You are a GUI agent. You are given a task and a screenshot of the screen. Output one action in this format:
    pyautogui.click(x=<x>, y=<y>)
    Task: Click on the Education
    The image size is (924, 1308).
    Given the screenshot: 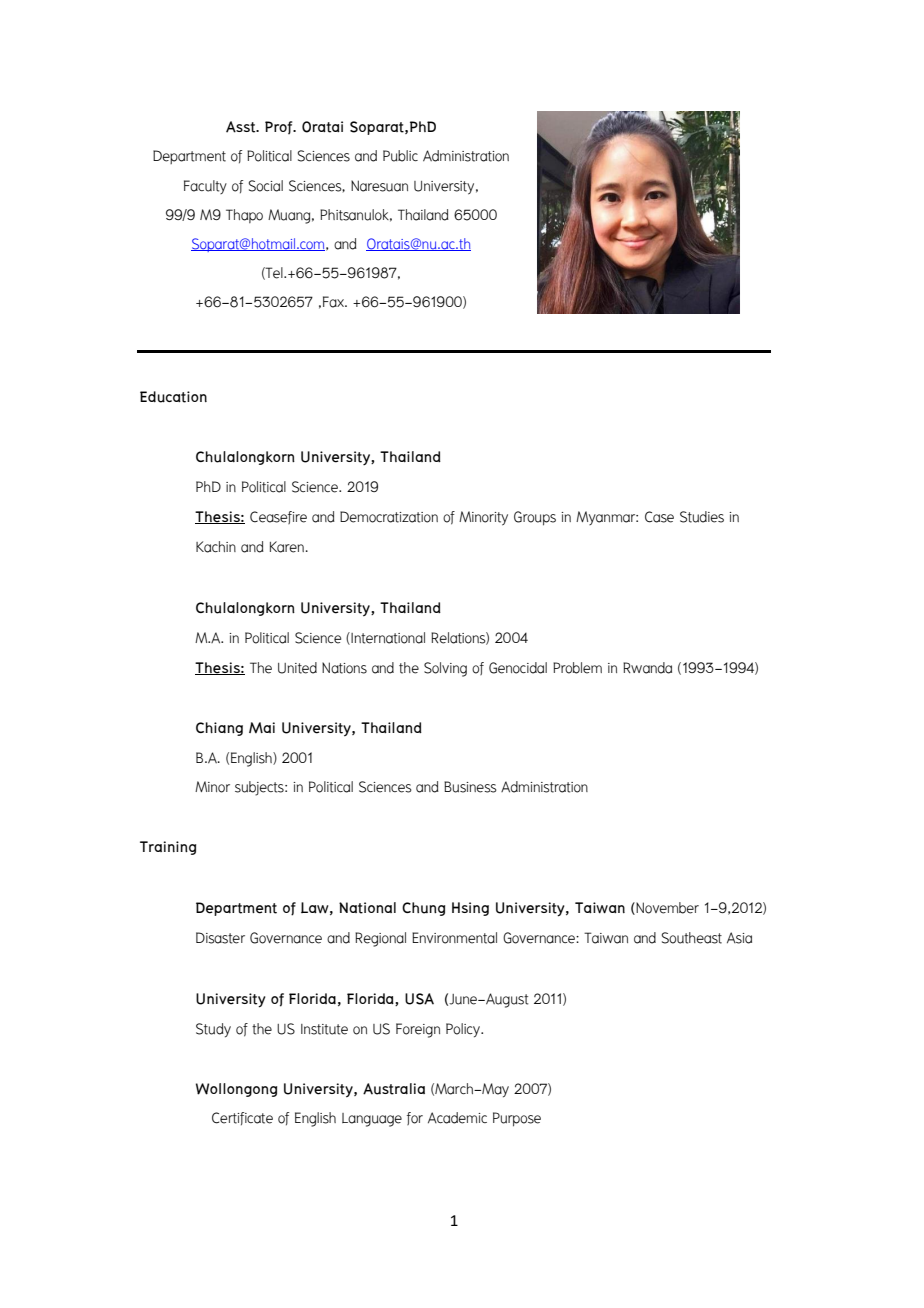 What is the action you would take?
    pyautogui.click(x=173, y=397)
